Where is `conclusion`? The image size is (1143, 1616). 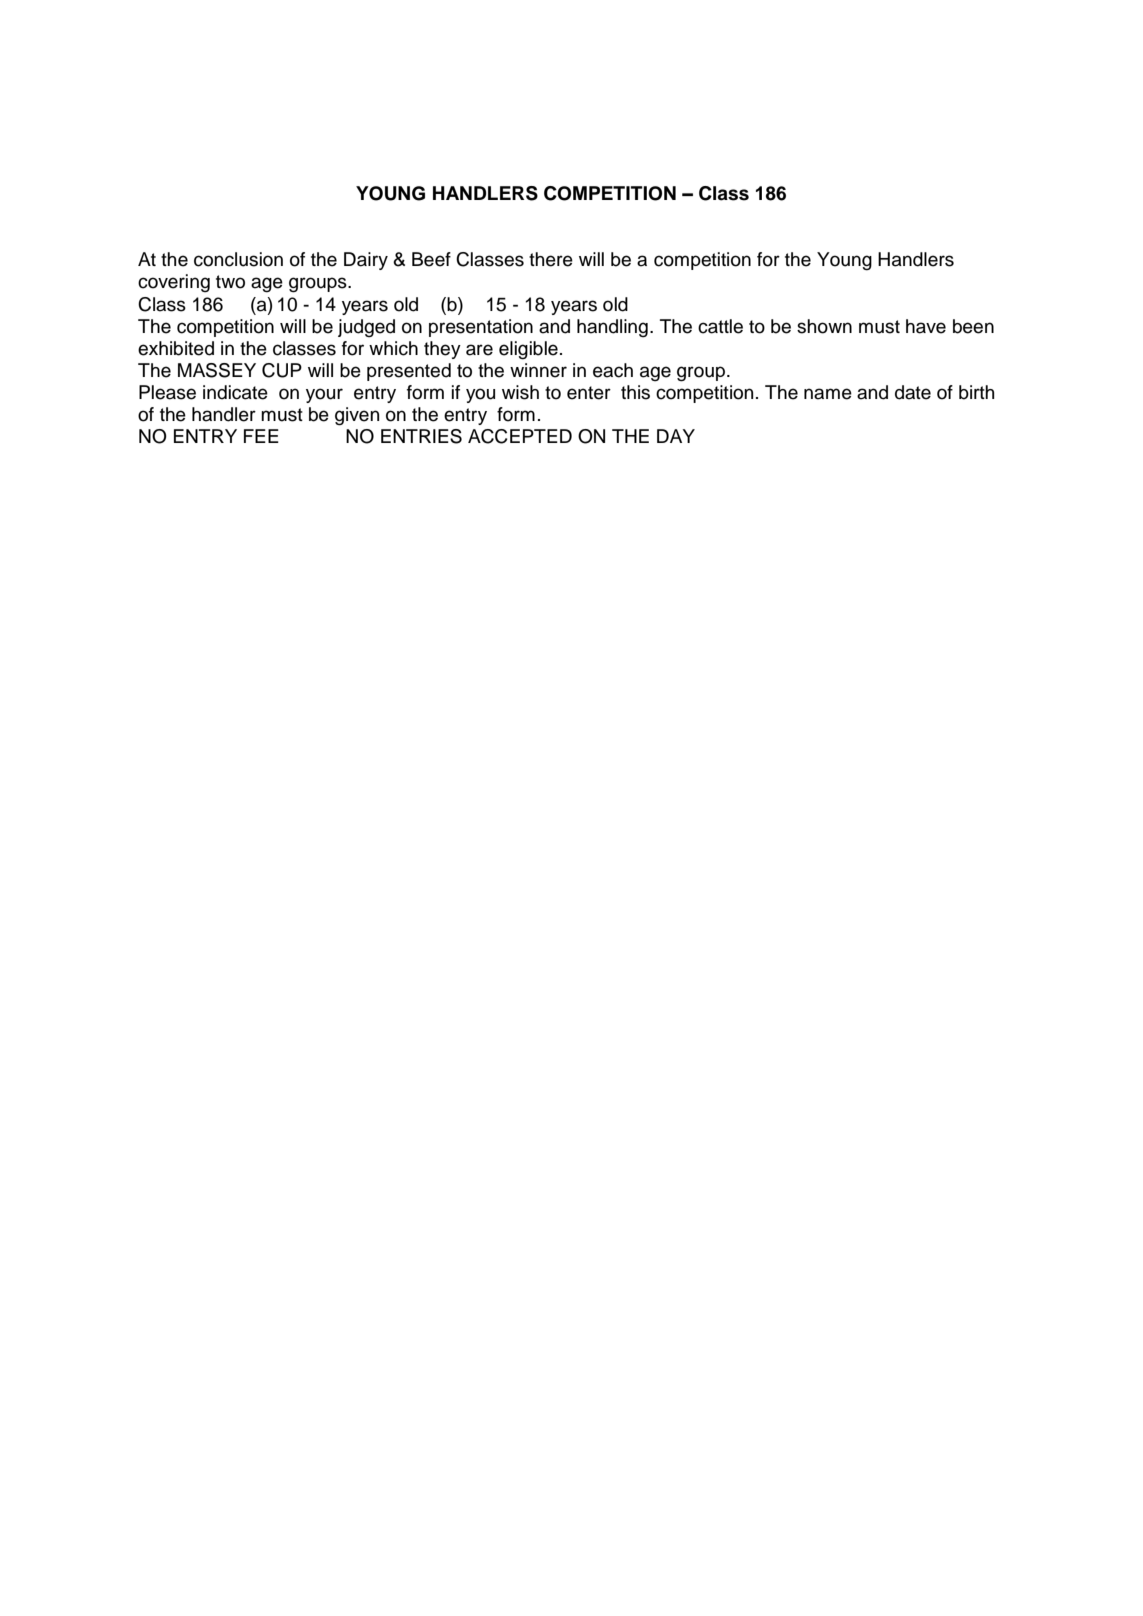
conclusion is located at coordinates (238, 259).
